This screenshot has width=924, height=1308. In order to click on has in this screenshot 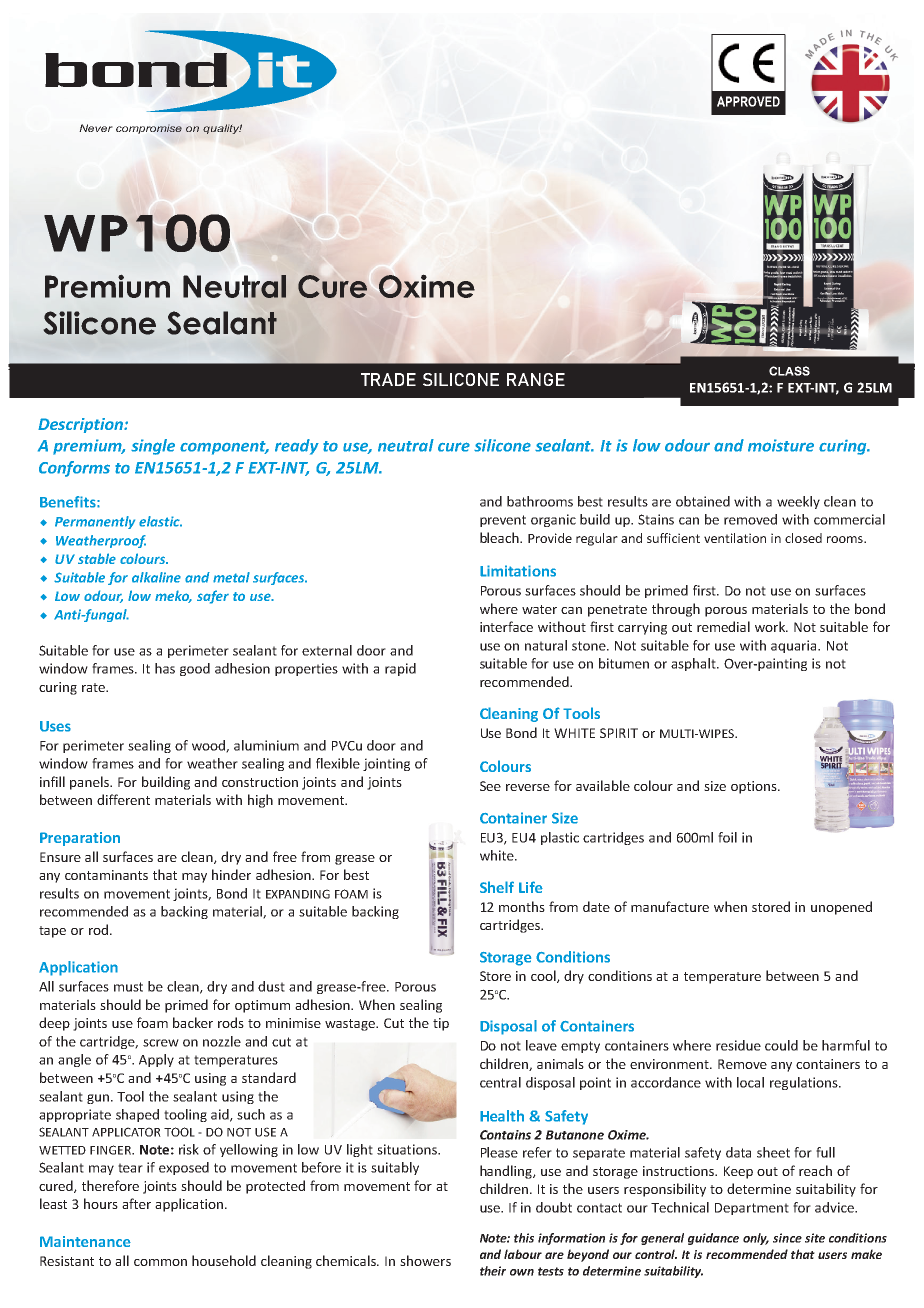, I will do `click(165, 668)`.
